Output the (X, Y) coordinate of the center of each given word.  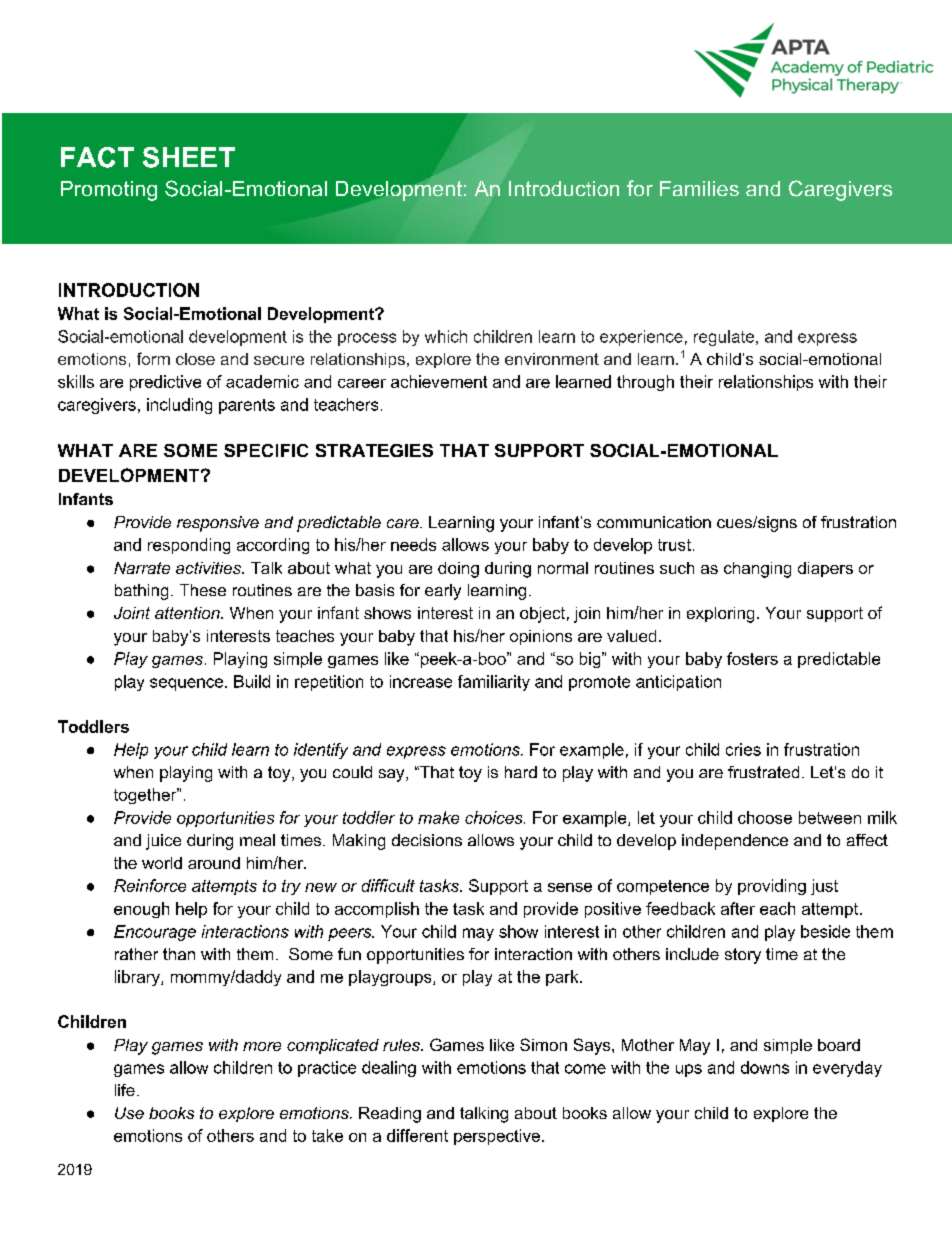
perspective (497, 1137)
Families (699, 188)
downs (765, 1067)
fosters (752, 658)
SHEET (189, 157)
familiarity (494, 683)
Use (129, 1113)
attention (188, 613)
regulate (724, 338)
